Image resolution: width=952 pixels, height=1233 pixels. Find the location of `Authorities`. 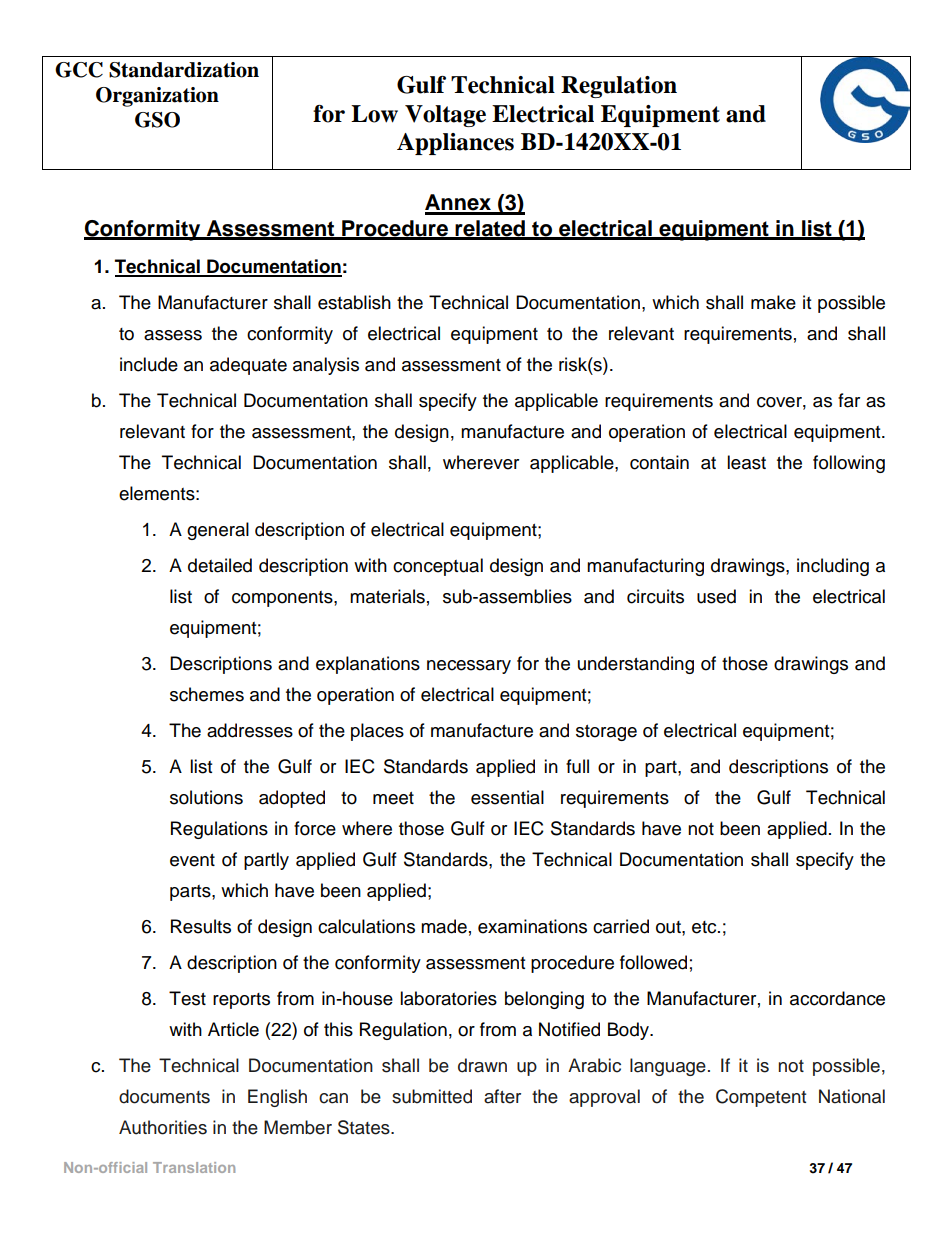

Authorities is located at coordinates (163, 1127).
